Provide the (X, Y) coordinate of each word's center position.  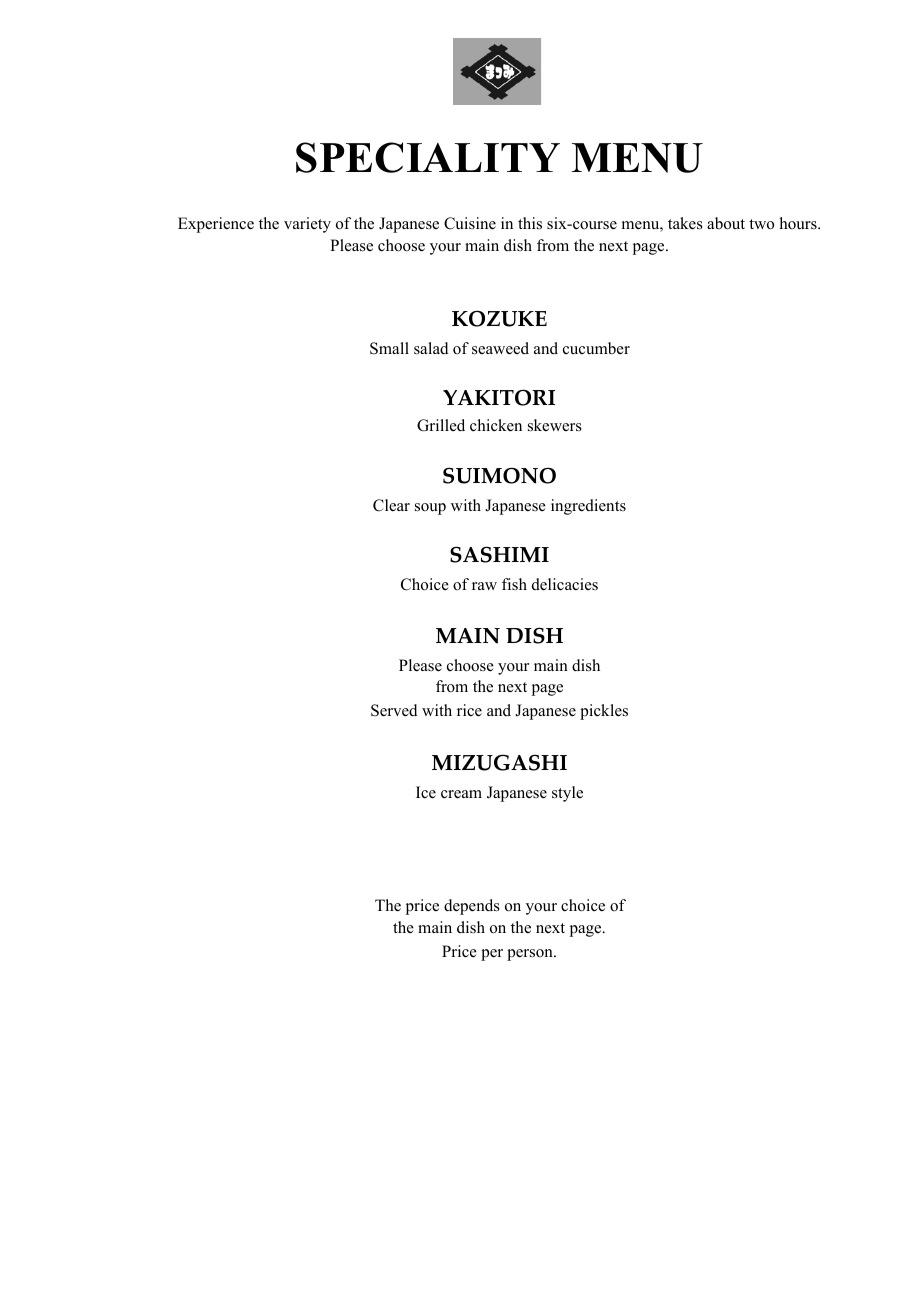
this (530, 223)
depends (472, 907)
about (726, 223)
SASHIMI (499, 554)
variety (307, 225)
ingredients (588, 507)
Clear (391, 505)
